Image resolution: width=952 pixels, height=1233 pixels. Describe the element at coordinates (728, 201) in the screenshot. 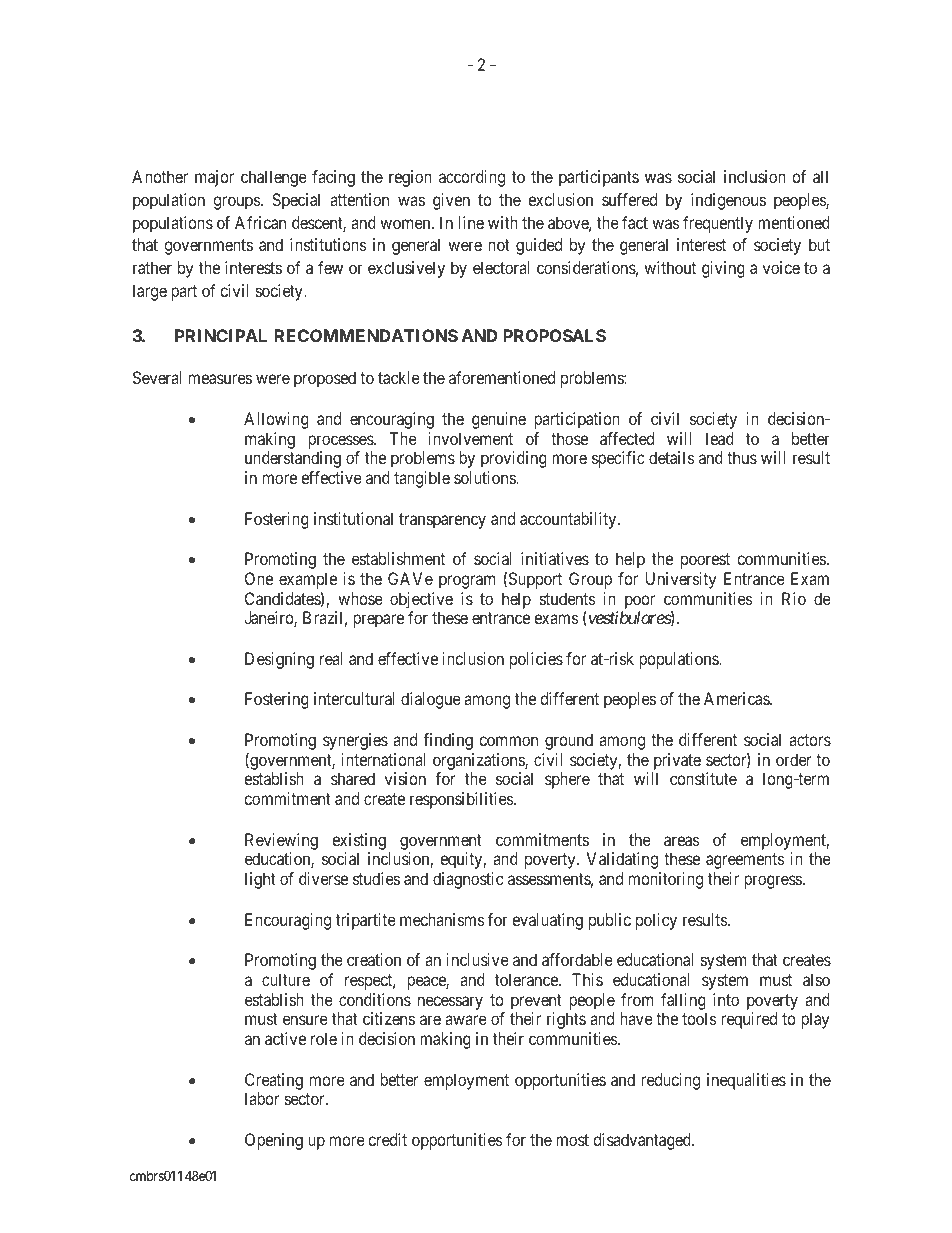

I see `indigenous` at that location.
